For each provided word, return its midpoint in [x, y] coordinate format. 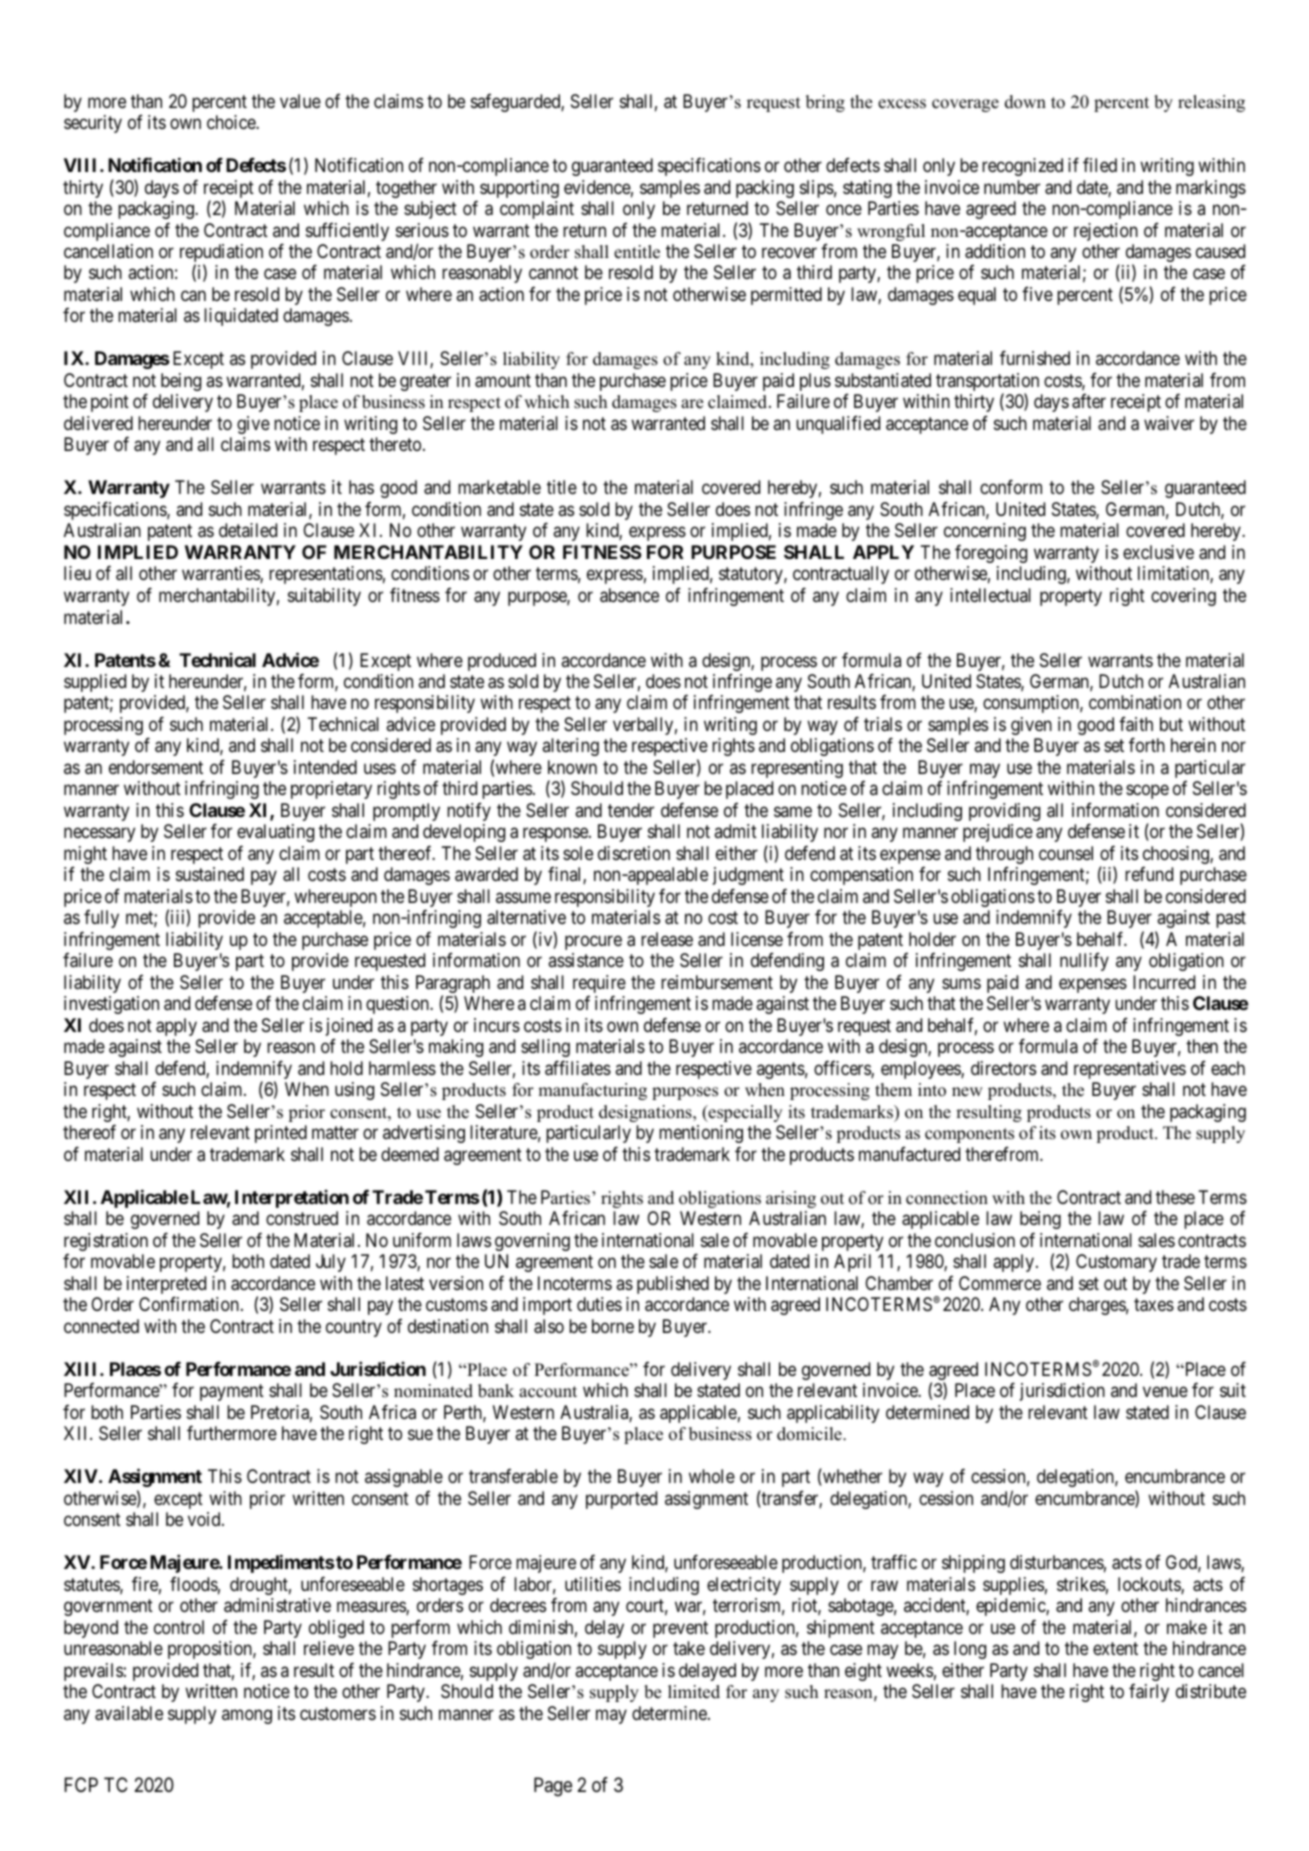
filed [1100, 164]
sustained [210, 874]
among [247, 1716]
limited [694, 1692]
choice [232, 122]
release [667, 939]
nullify [1084, 962]
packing [765, 189]
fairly [1149, 1692]
